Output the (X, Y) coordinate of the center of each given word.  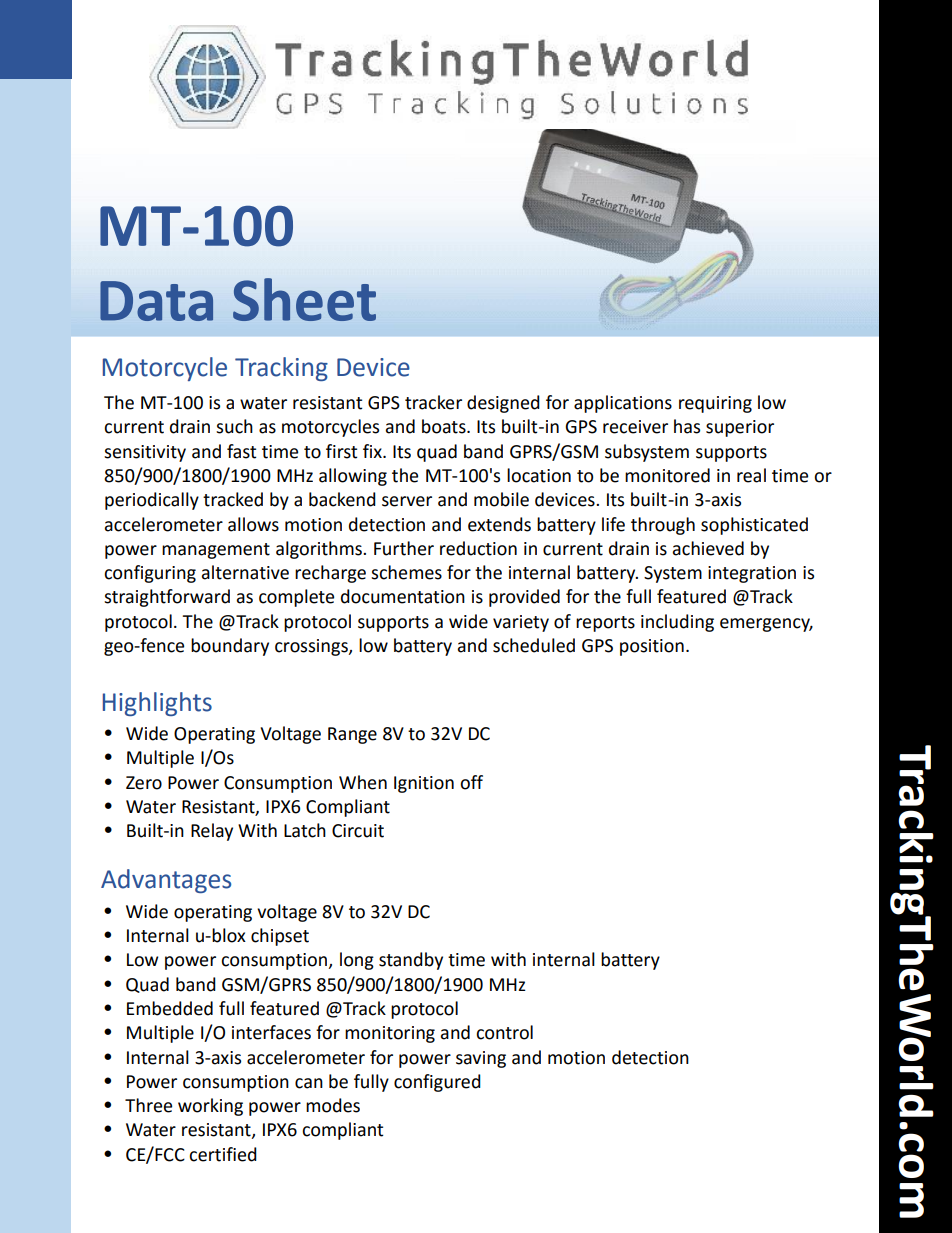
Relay (212, 832)
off (471, 782)
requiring (715, 404)
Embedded (170, 1008)
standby (411, 961)
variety (521, 623)
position (652, 647)
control (504, 1032)
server (407, 501)
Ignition (424, 784)
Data (156, 301)
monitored (667, 475)
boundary (230, 647)
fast (241, 451)
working (210, 1107)
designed (503, 404)
